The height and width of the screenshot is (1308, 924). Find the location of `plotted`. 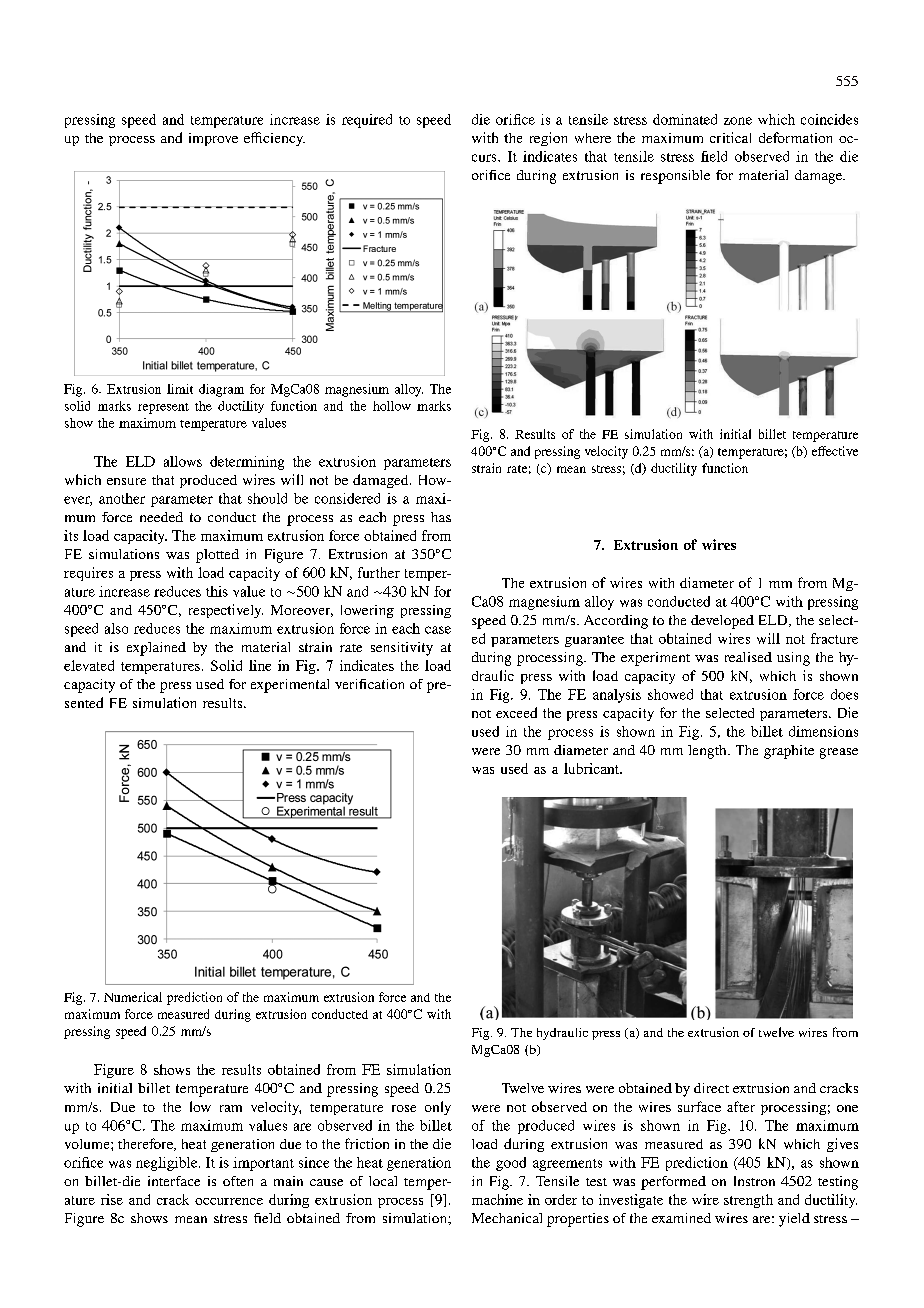

plotted is located at coordinates (217, 556).
